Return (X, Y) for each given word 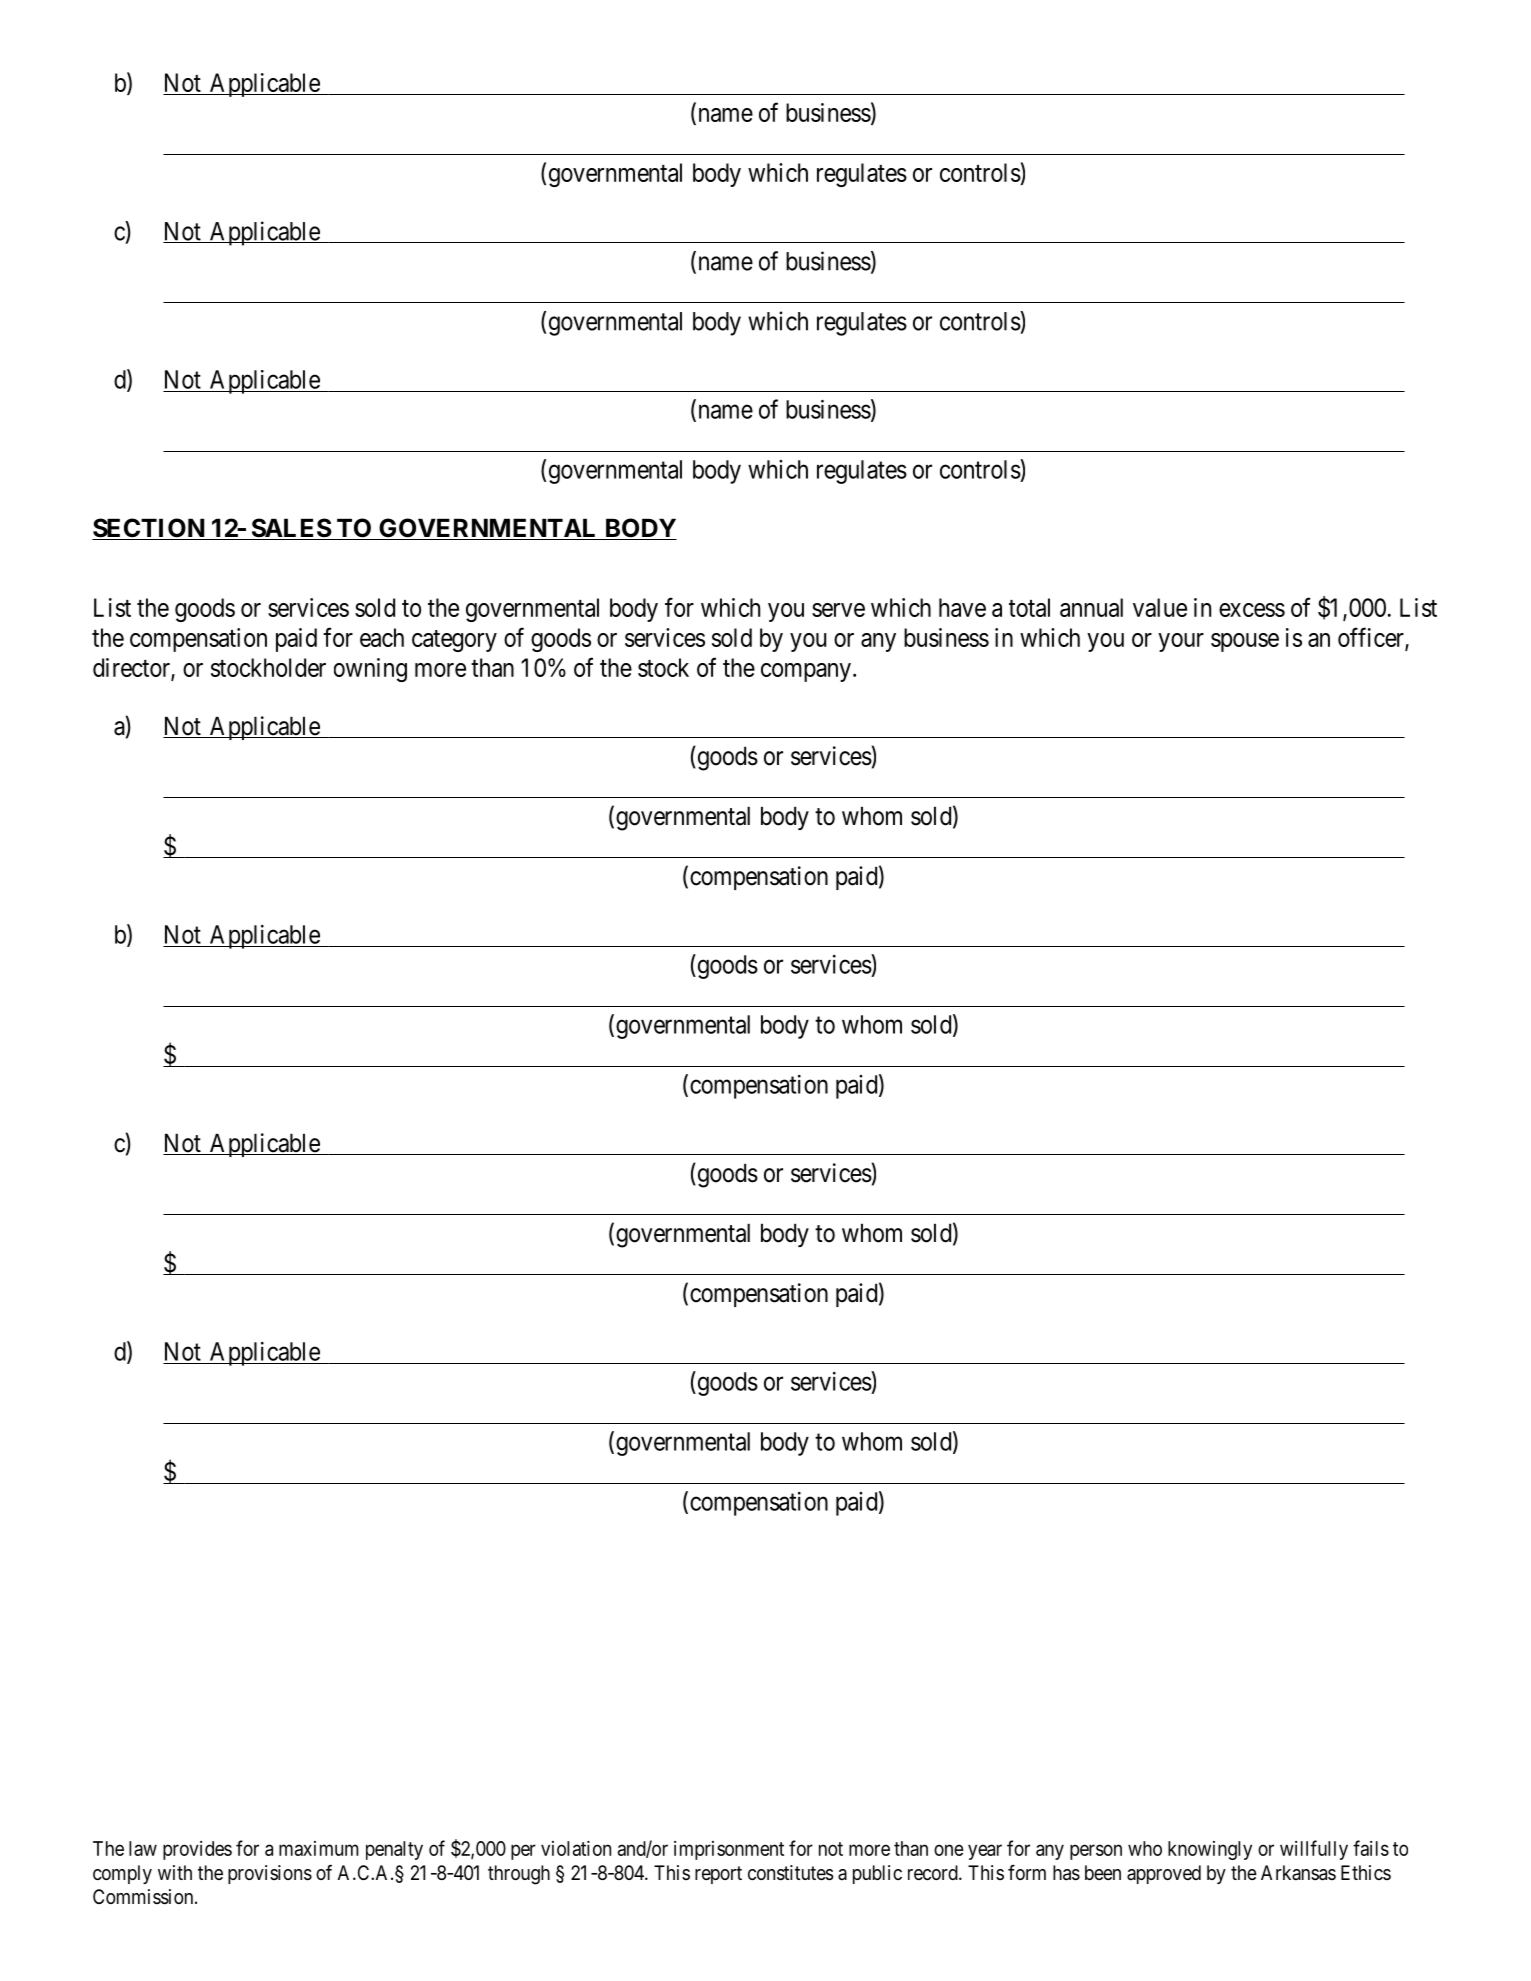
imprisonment (729, 1850)
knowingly (1210, 1850)
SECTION (149, 529)
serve (838, 610)
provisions (270, 1874)
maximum (319, 1848)
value (1160, 607)
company (806, 672)
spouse (1245, 642)
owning (370, 670)
